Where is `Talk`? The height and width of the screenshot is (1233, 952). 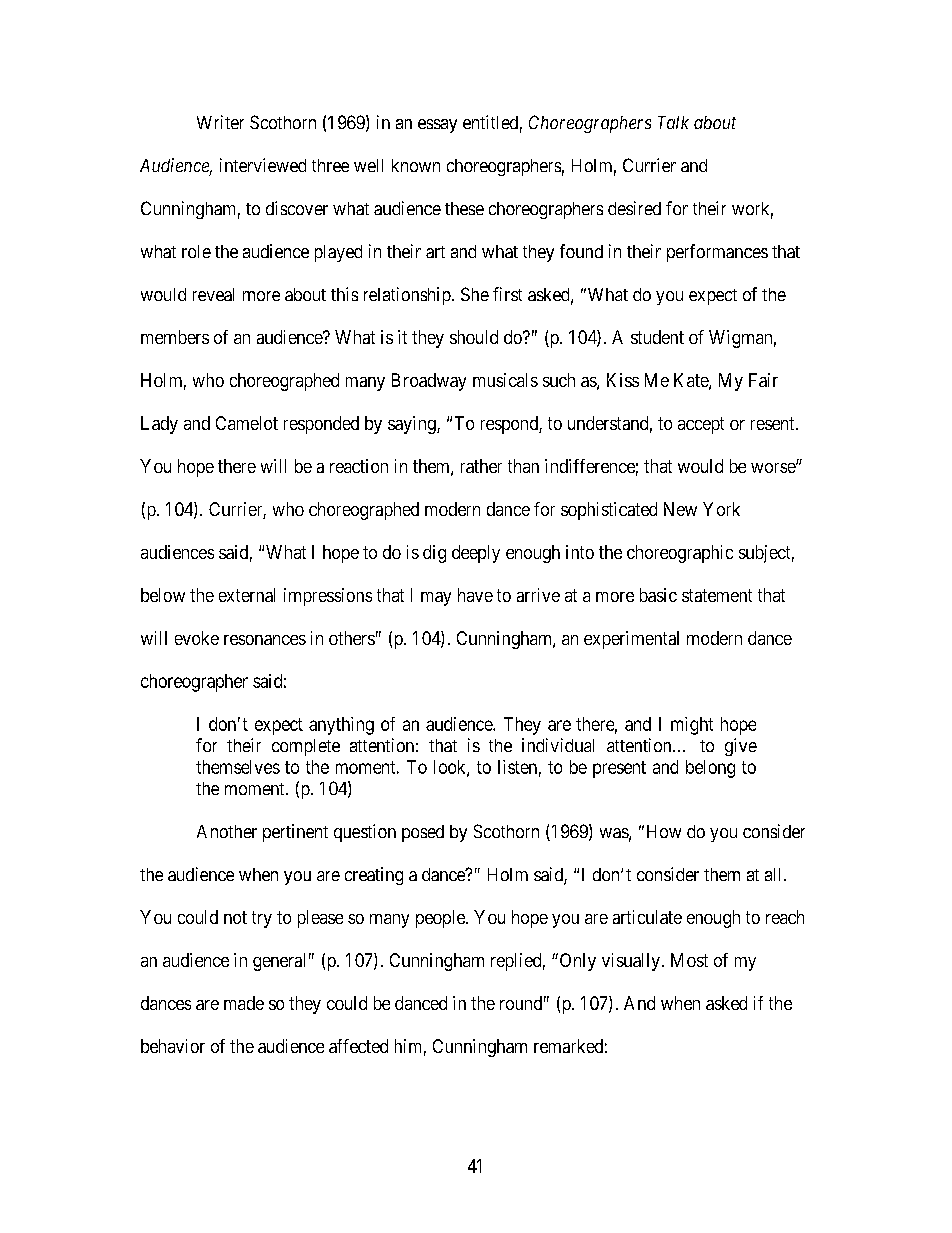 Talk is located at coordinates (673, 122).
